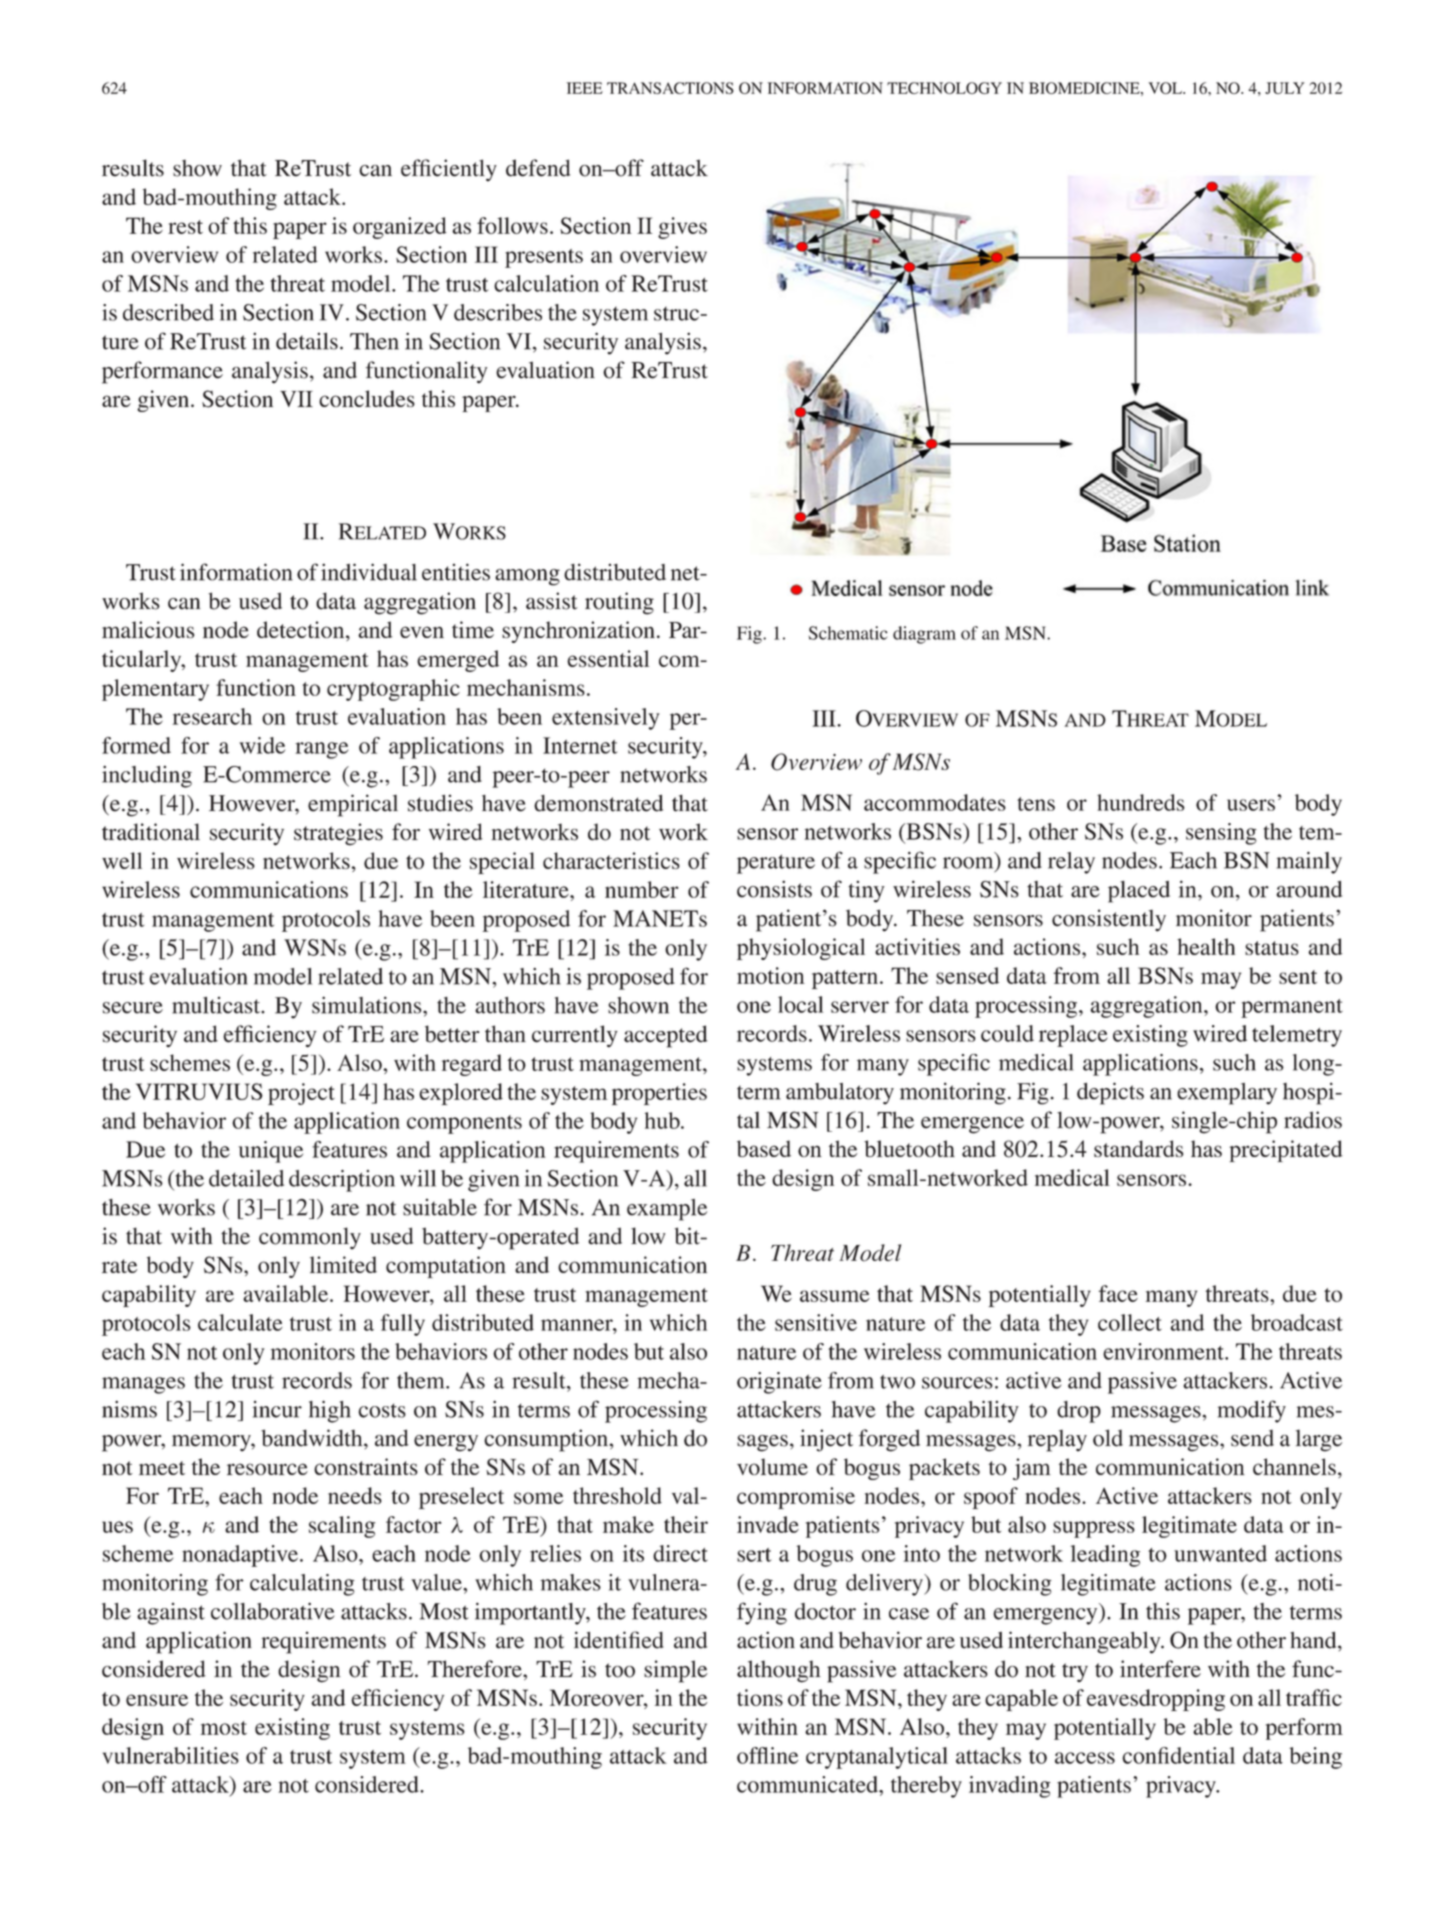  Describe the element at coordinates (1252, 1411) in the screenshot. I see `modify` at that location.
